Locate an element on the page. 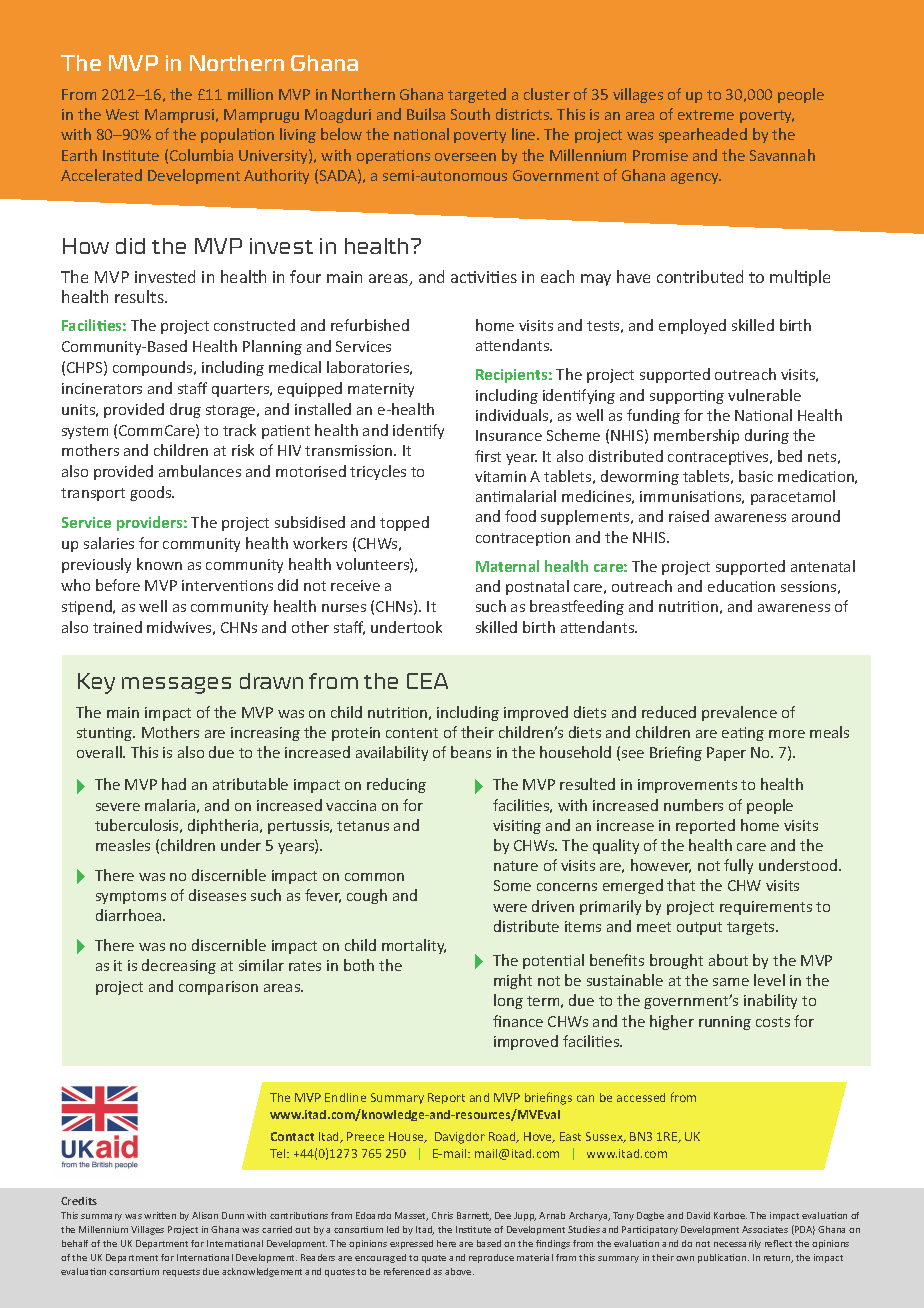 The height and width of the image is (1308, 924). West is located at coordinates (122, 114).
